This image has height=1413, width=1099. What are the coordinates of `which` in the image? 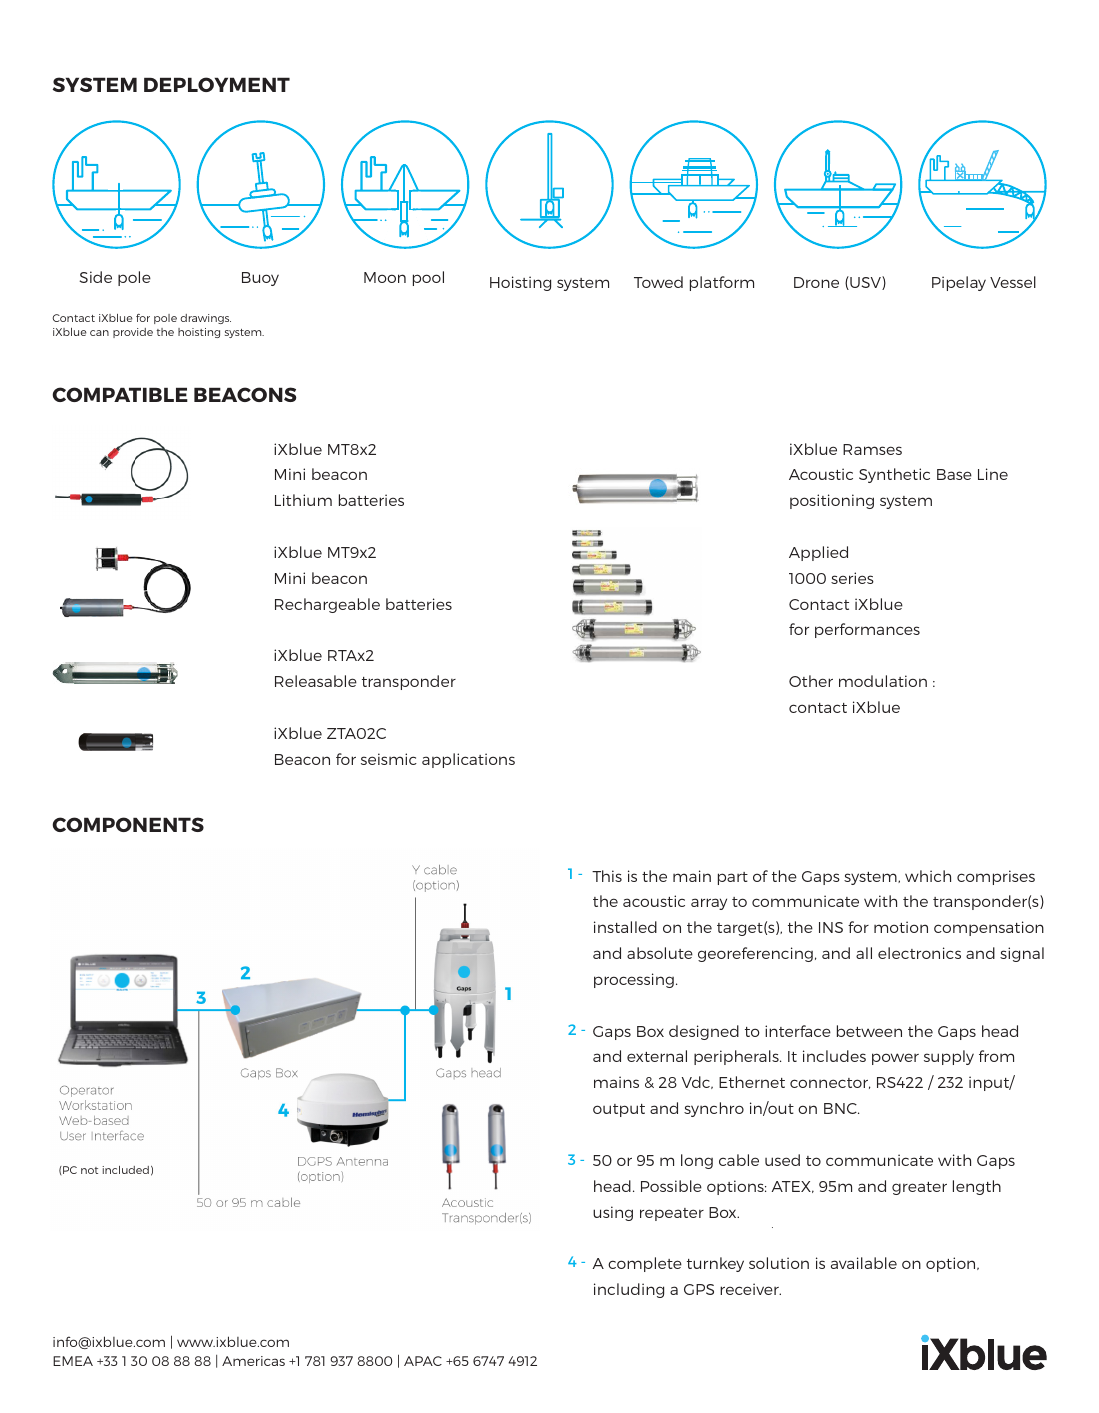 It's located at (928, 876).
